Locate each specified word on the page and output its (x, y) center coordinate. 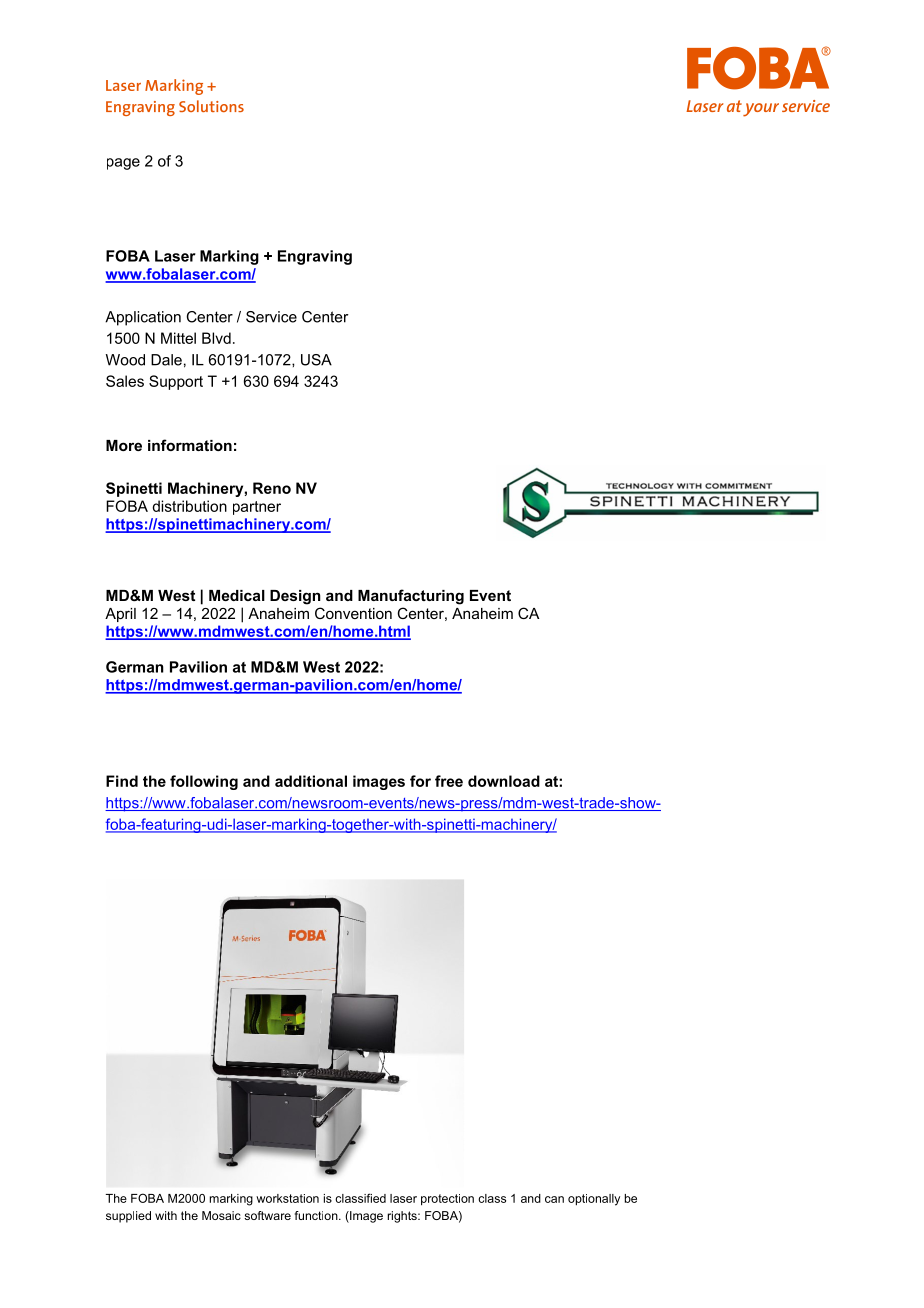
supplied (128, 1217)
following (204, 782)
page (123, 164)
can (554, 1199)
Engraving (315, 257)
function (317, 1215)
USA (316, 360)
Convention (353, 613)
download (504, 781)
